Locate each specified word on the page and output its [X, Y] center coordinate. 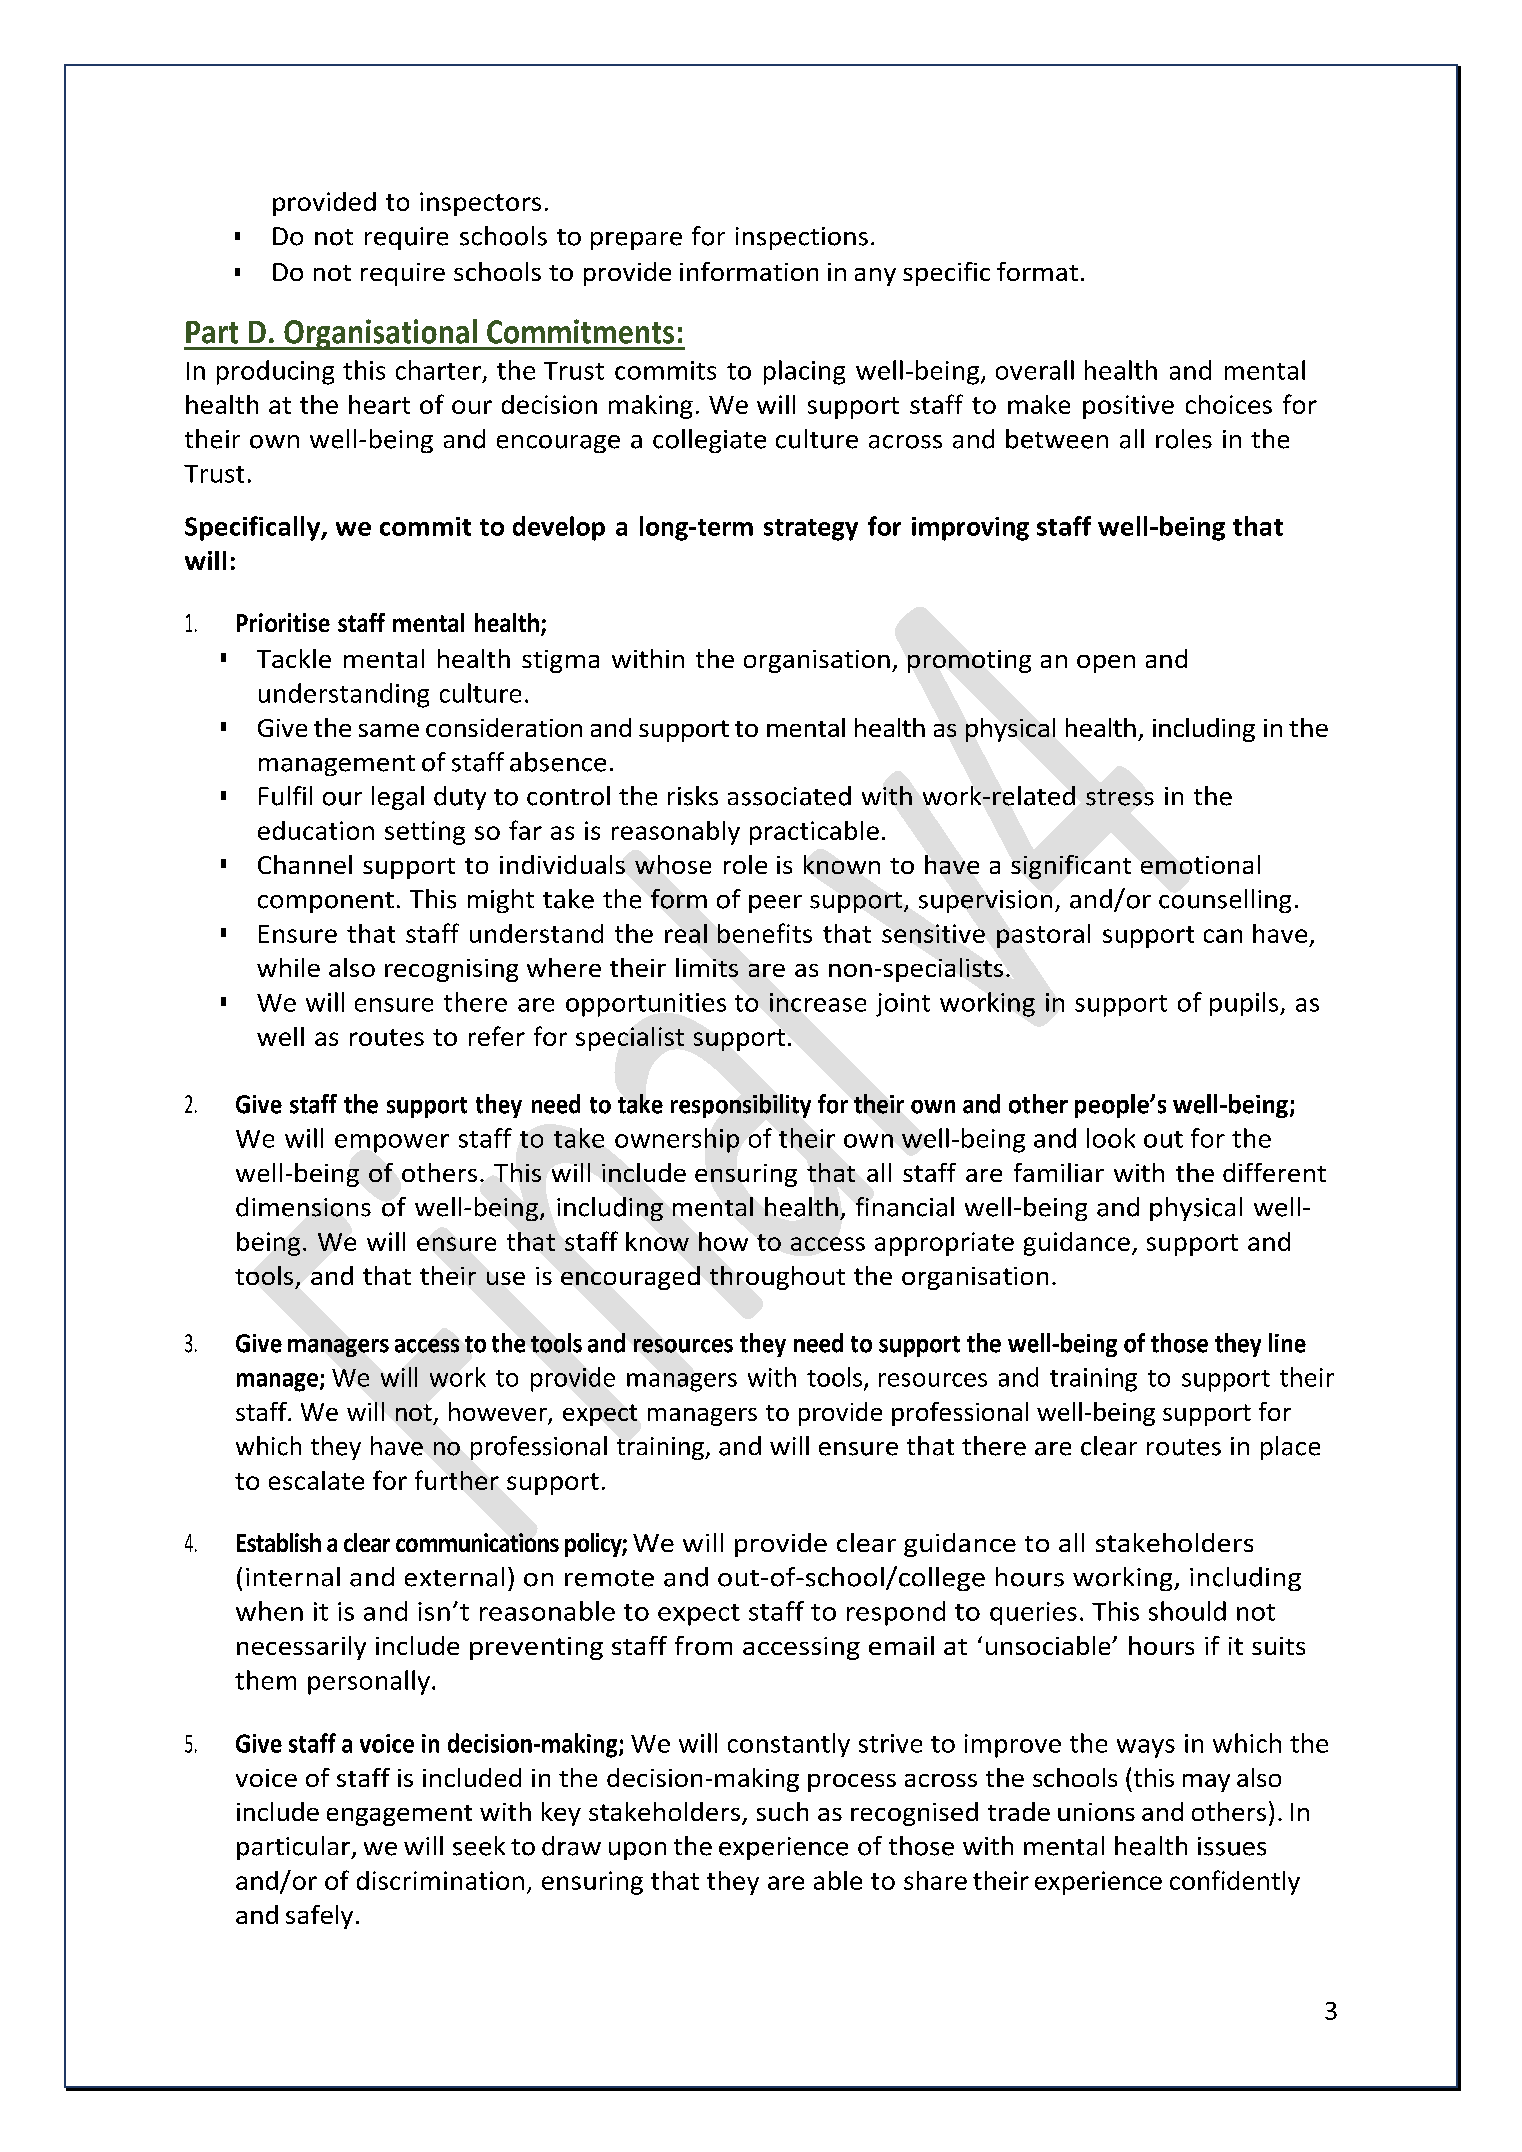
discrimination [440, 1880]
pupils [1244, 1004]
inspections [802, 238]
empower [392, 1143]
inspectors [480, 204]
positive [1128, 407]
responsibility [741, 1106]
